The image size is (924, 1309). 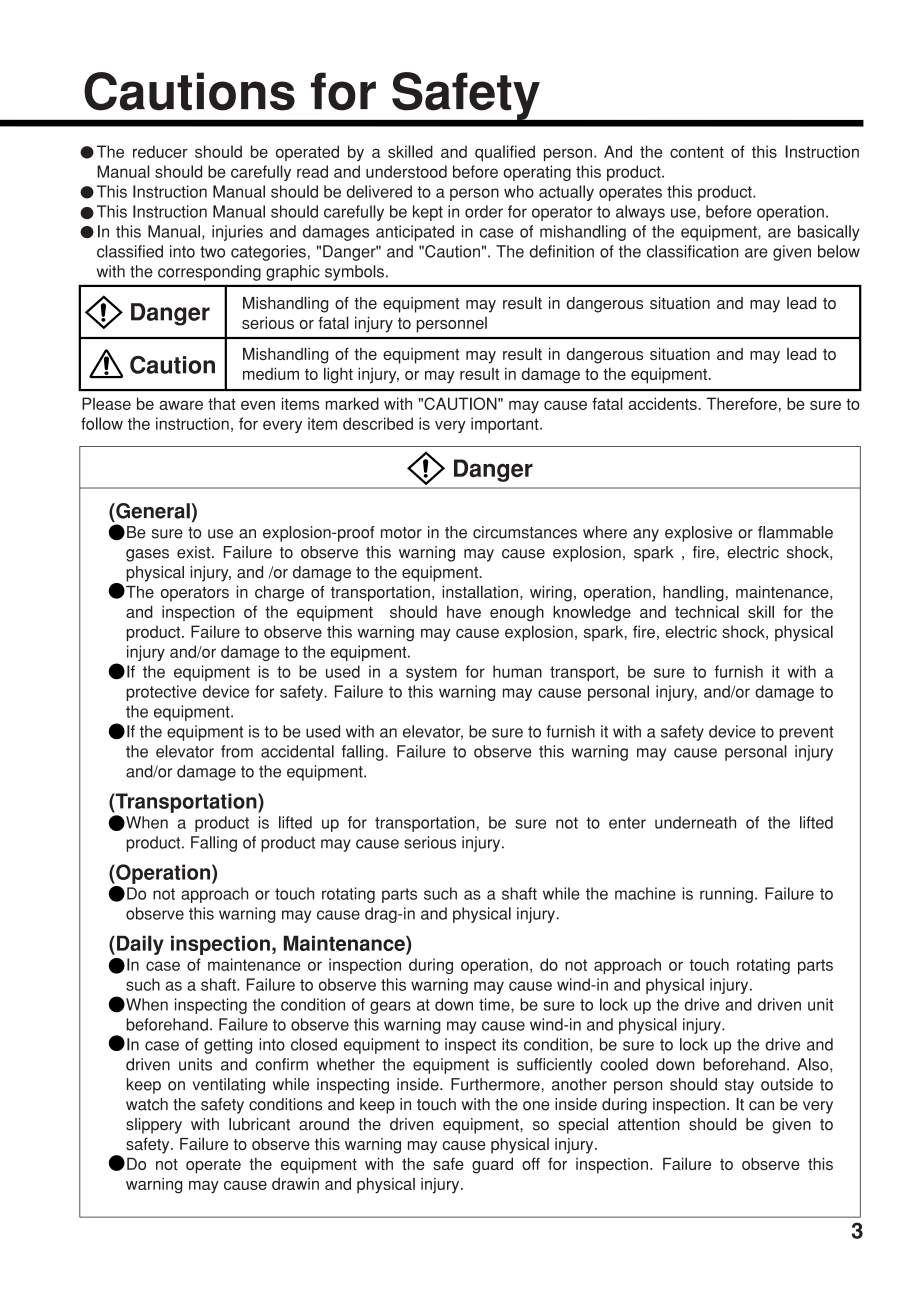 What do you see at coordinates (181, 405) in the page?
I see `aware` at bounding box center [181, 405].
